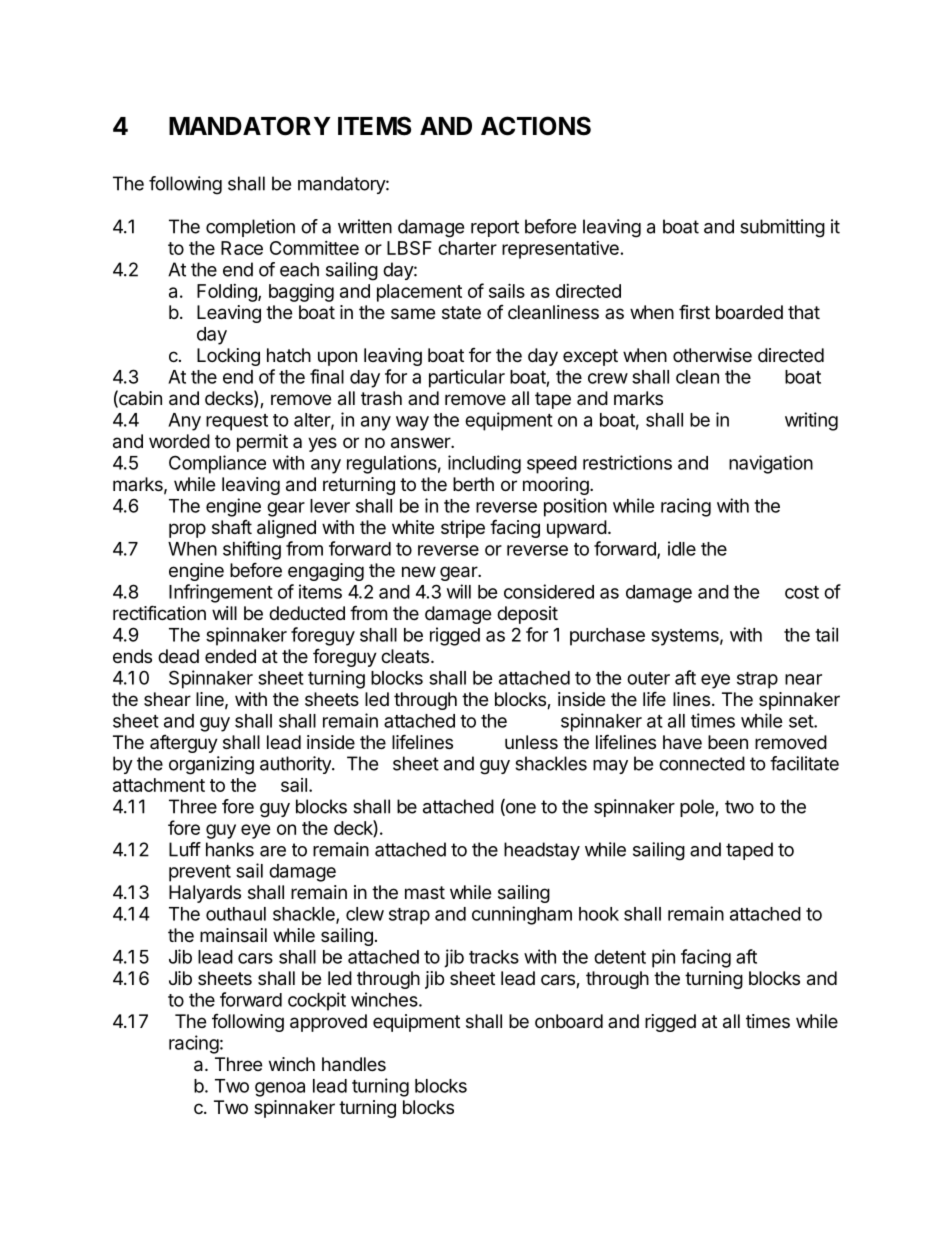 This screenshot has height=1233, width=952. Describe the element at coordinates (217, 464) in the screenshot. I see `Compliance` at that location.
